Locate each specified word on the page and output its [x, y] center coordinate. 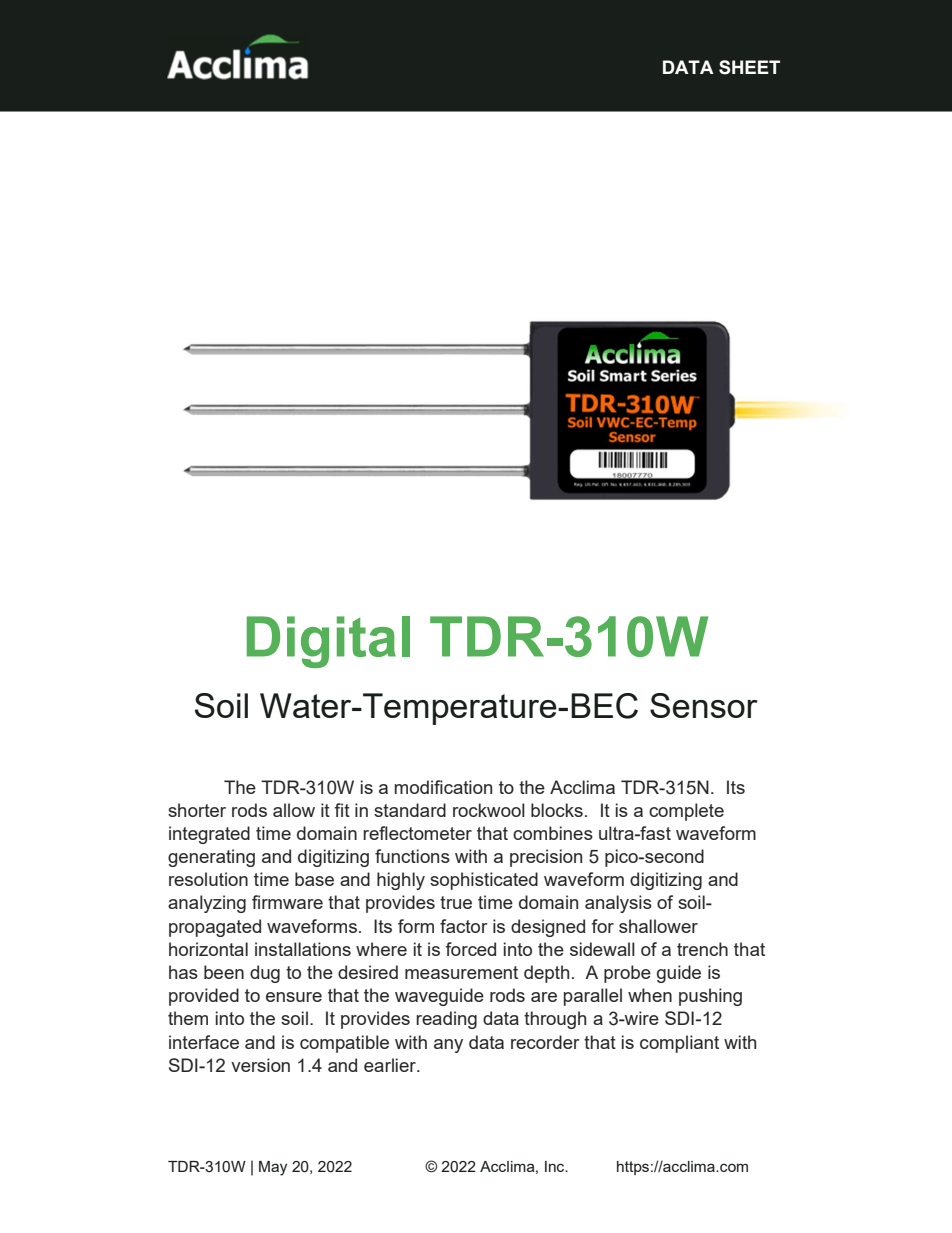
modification [443, 787]
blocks [557, 810]
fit [342, 810]
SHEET [749, 67]
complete [686, 812]
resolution [208, 879]
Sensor [704, 705]
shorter [197, 810]
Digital [328, 642]
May [273, 1168]
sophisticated [484, 881]
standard [410, 810]
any [448, 1046]
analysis [618, 904]
